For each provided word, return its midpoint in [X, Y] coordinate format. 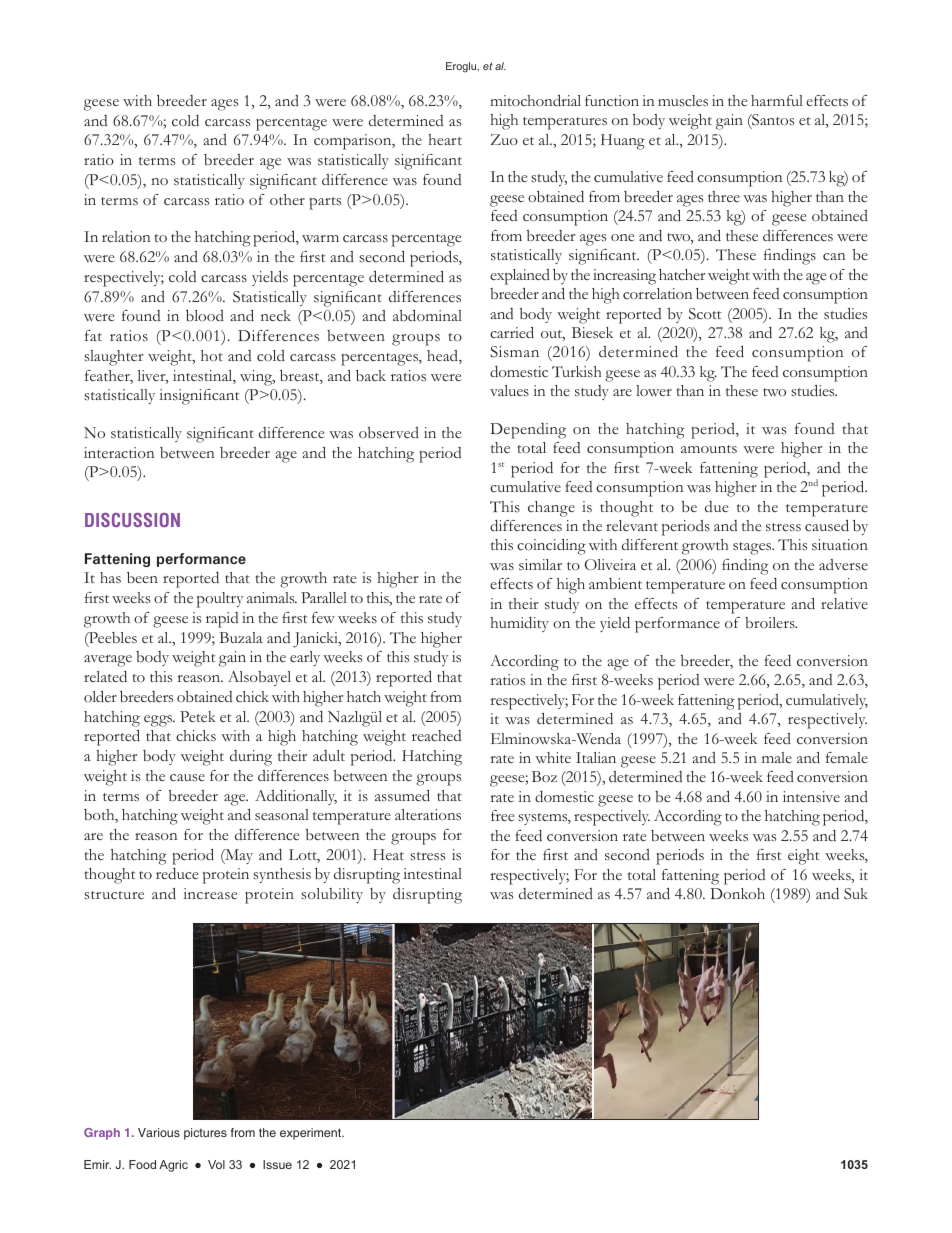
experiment [311, 1134]
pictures [205, 1134]
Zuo [504, 139]
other [287, 199]
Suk [856, 894]
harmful [777, 100]
